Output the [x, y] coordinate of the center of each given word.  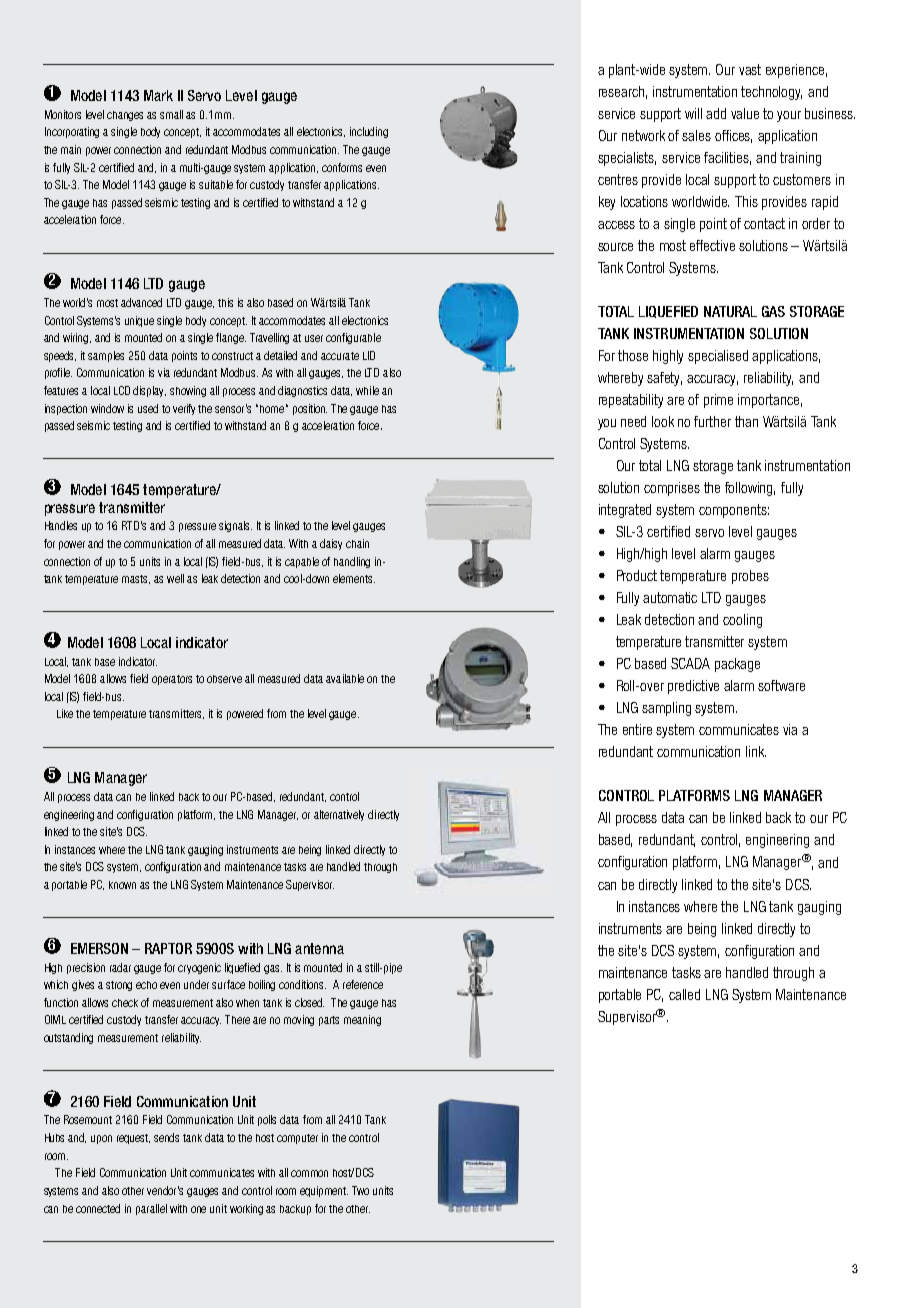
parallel [151, 1209]
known [122, 885]
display [149, 391]
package [737, 665]
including [369, 132]
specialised [718, 357]
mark [158, 95]
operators [172, 680]
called [684, 994]
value [745, 113]
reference [363, 984]
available [345, 678]
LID [369, 355]
